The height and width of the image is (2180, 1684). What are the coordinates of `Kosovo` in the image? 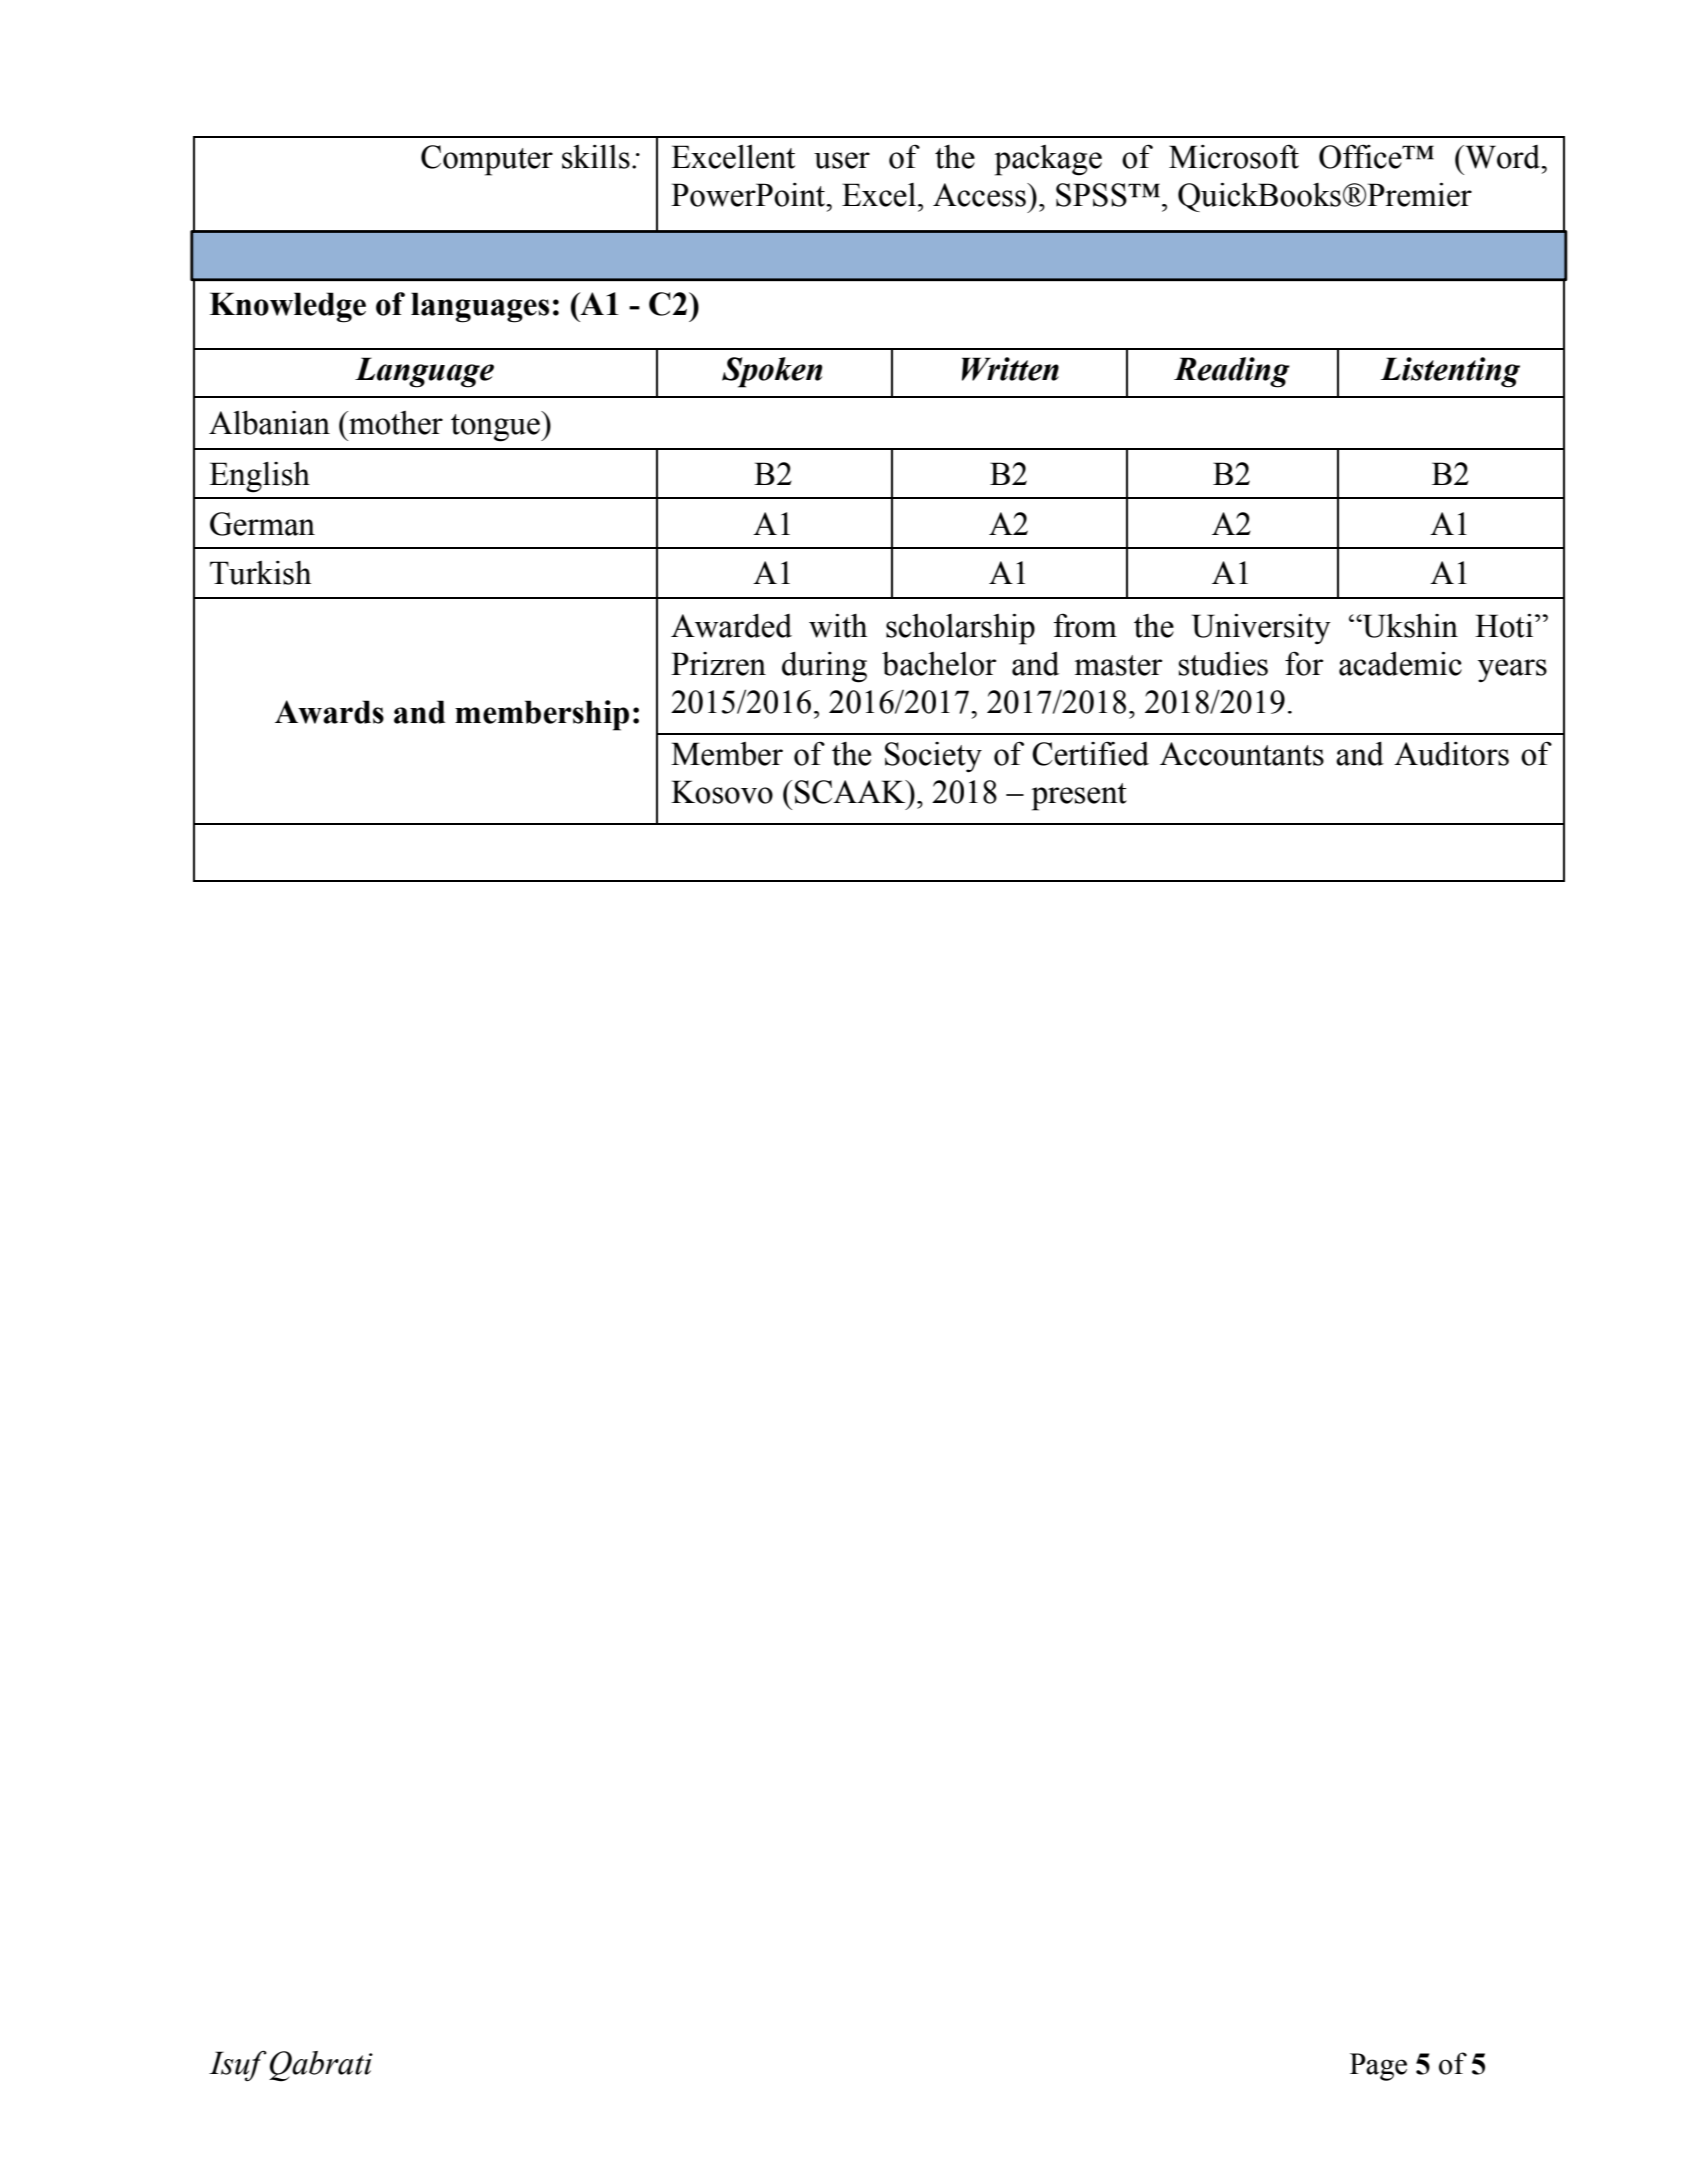 It's located at (722, 792).
